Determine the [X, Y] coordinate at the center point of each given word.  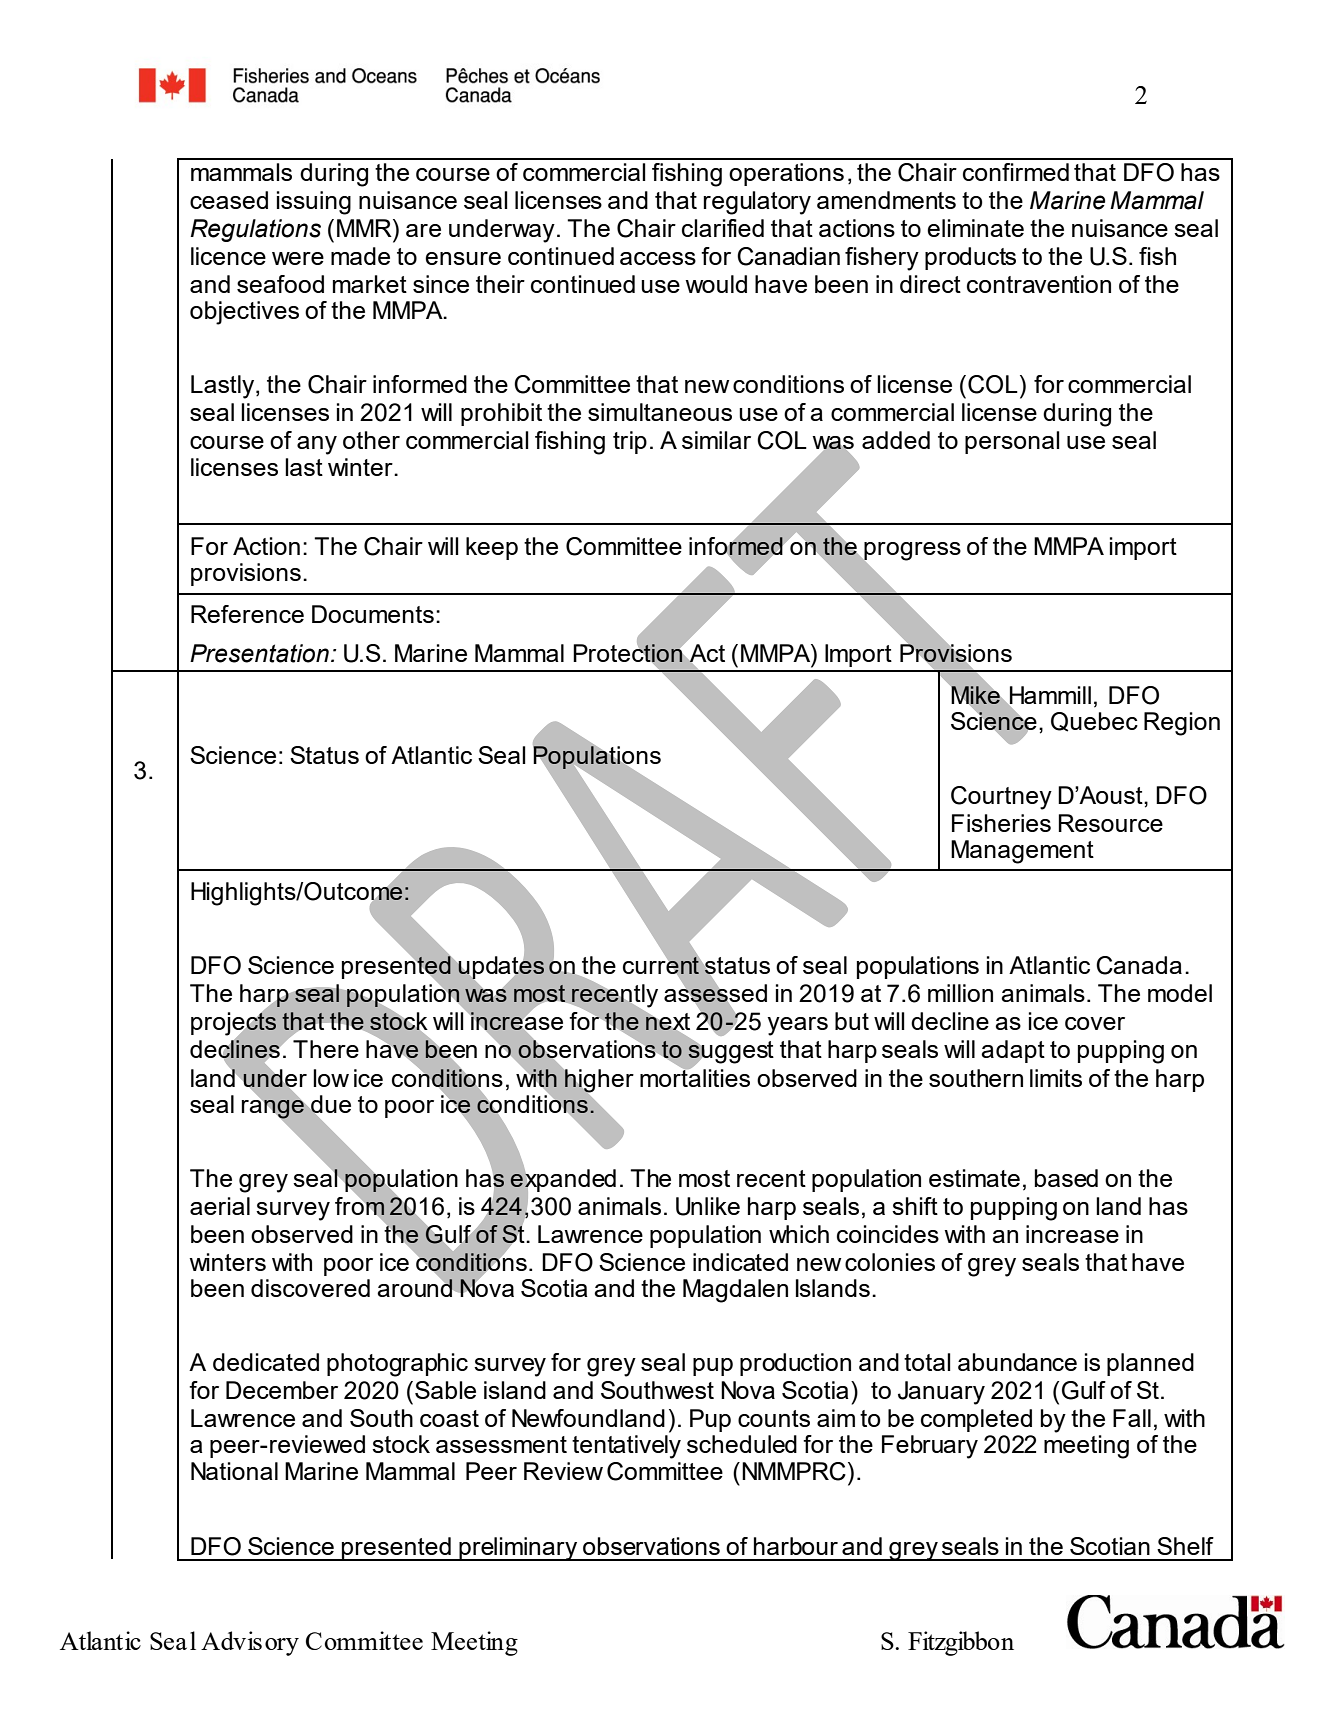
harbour [796, 1546]
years [797, 1026]
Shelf [1185, 1546]
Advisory [250, 1643]
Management [1022, 852]
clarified [723, 228]
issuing [314, 203]
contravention [1039, 284]
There [326, 1049]
